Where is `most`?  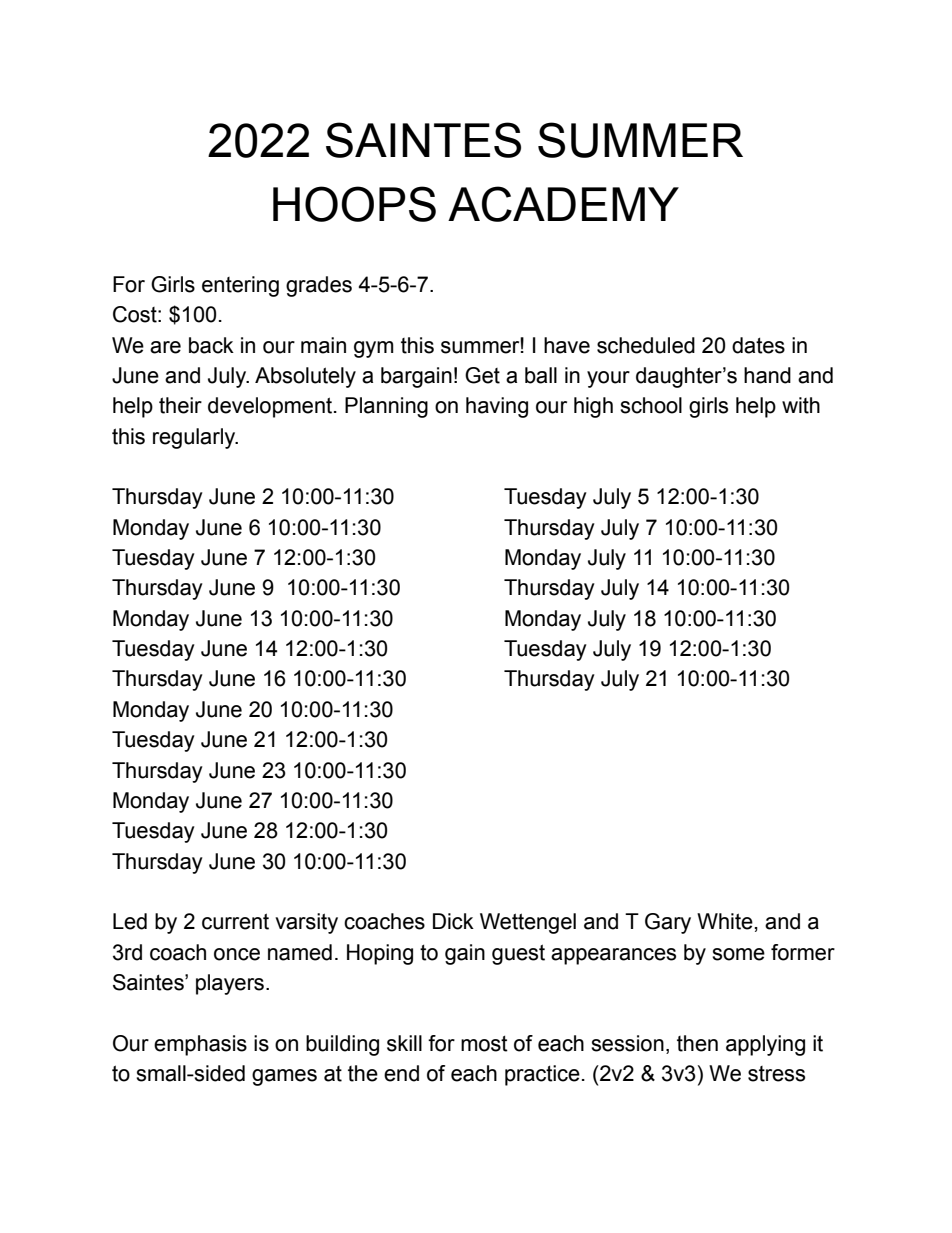
most is located at coordinates (484, 1043).
